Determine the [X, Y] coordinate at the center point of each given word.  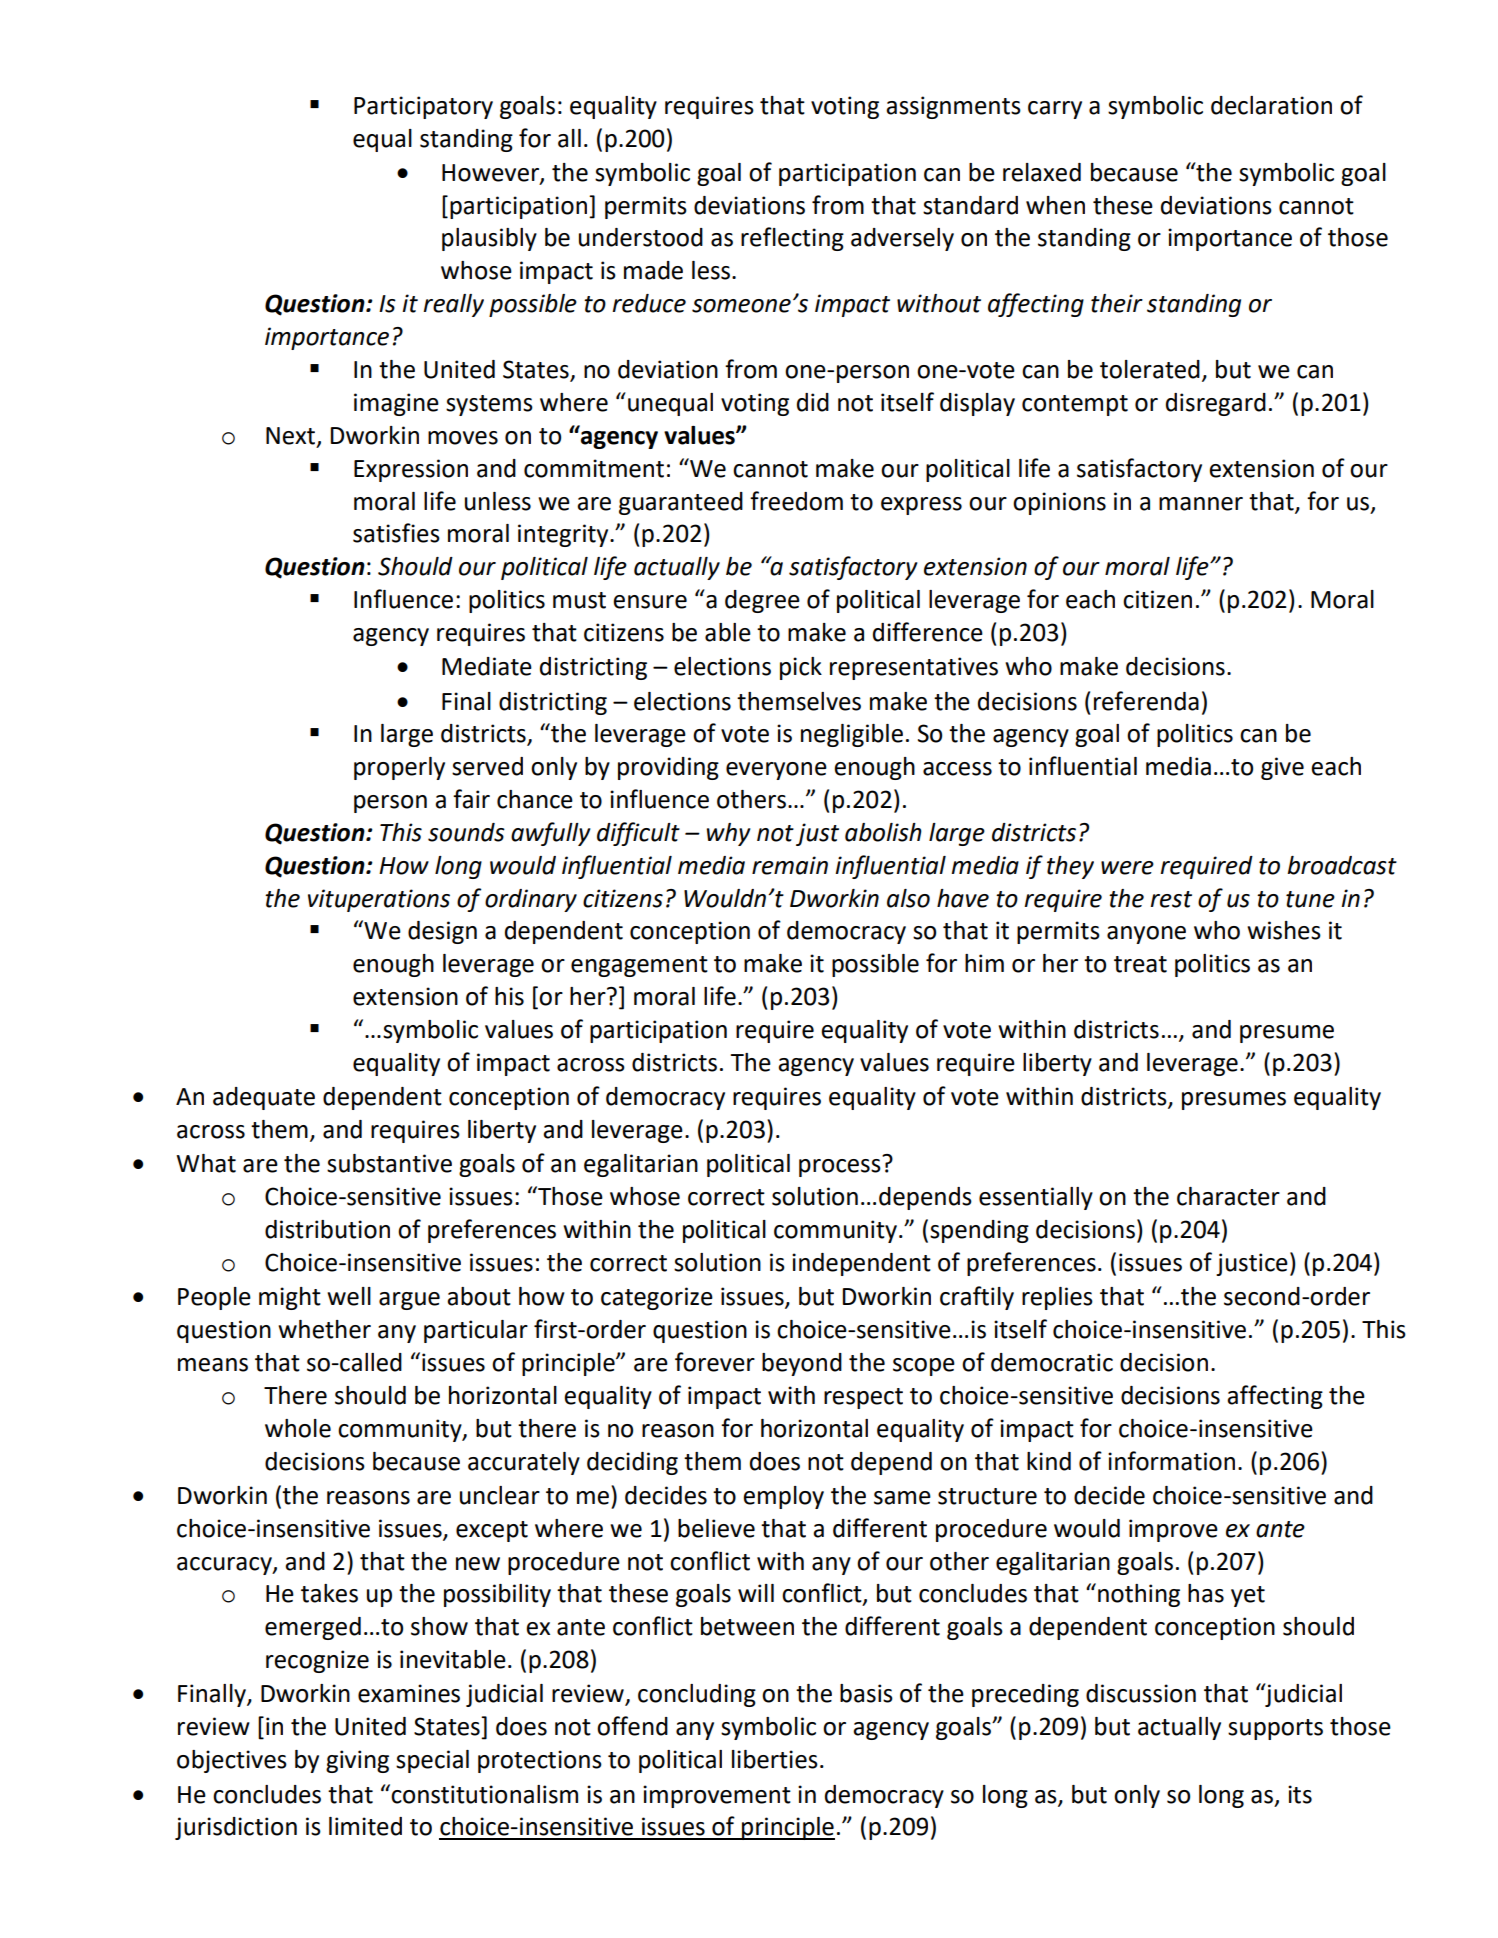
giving [357, 1761]
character [1228, 1196]
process [840, 1168]
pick [801, 668]
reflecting [792, 239]
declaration [1271, 105]
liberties [775, 1759]
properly [399, 768]
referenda [1146, 701]
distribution [327, 1229]
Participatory [423, 107]
